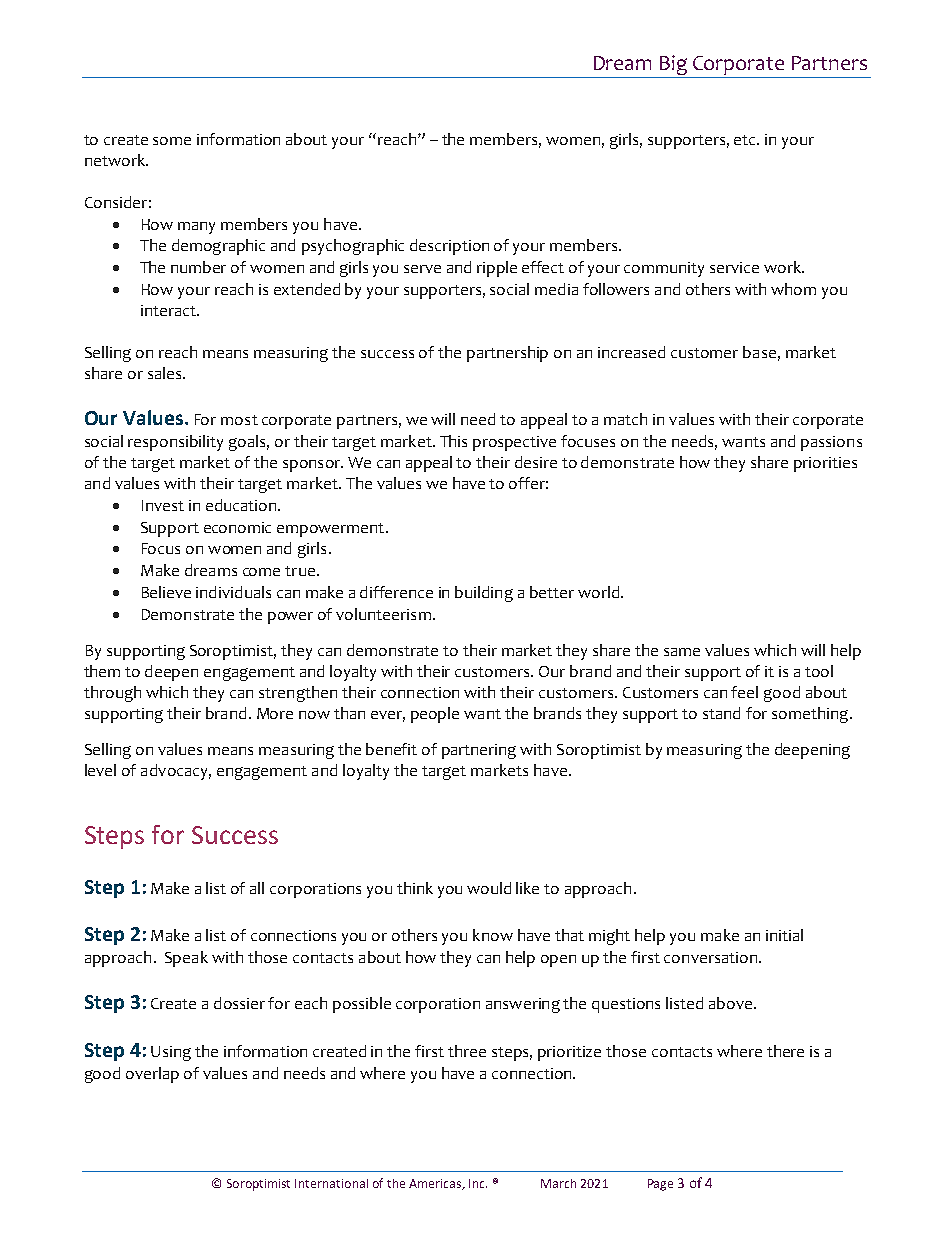 Image resolution: width=952 pixels, height=1233 pixels. I want to click on etc, so click(746, 140).
